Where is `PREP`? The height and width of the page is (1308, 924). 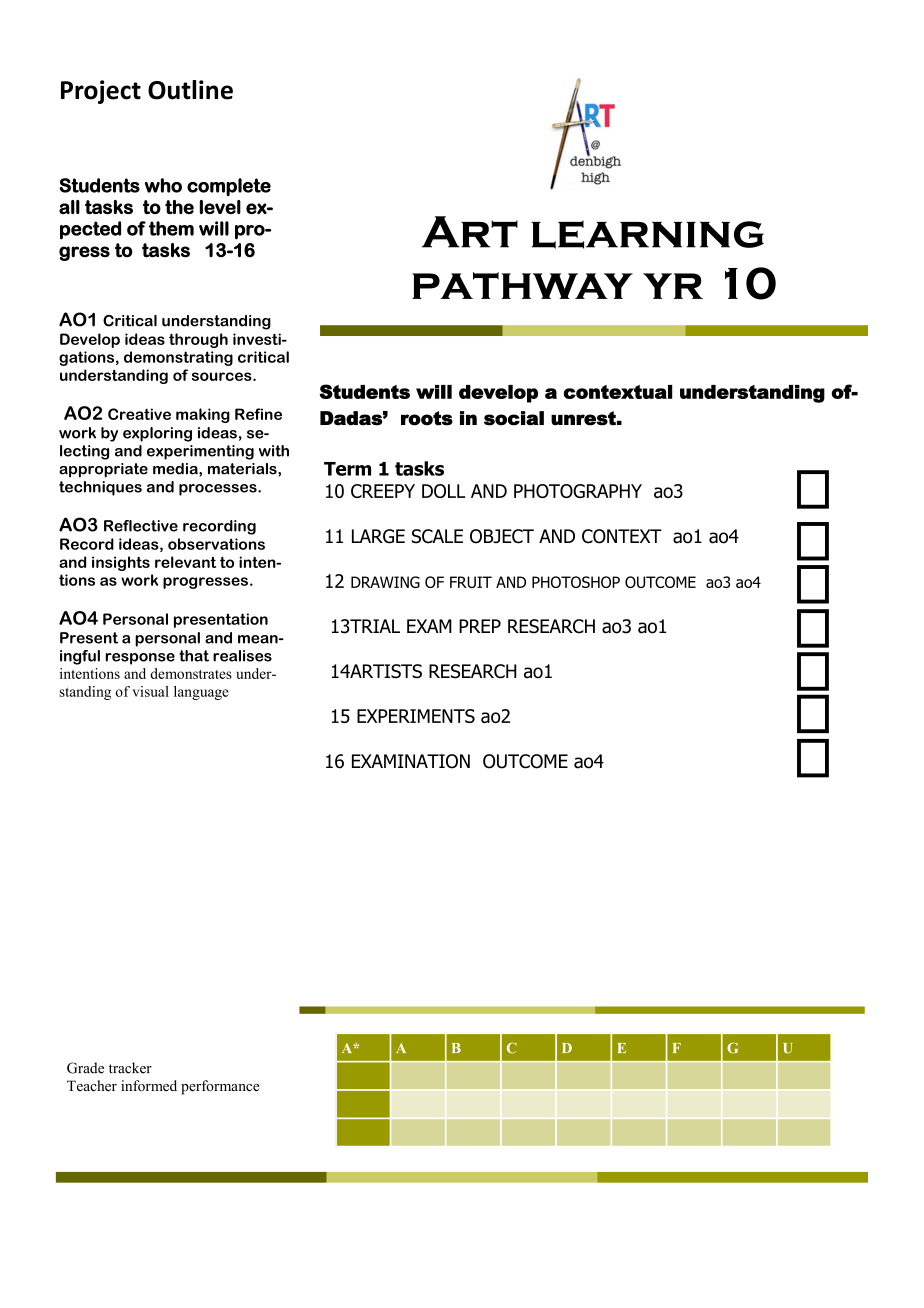
PREP is located at coordinates (480, 626).
